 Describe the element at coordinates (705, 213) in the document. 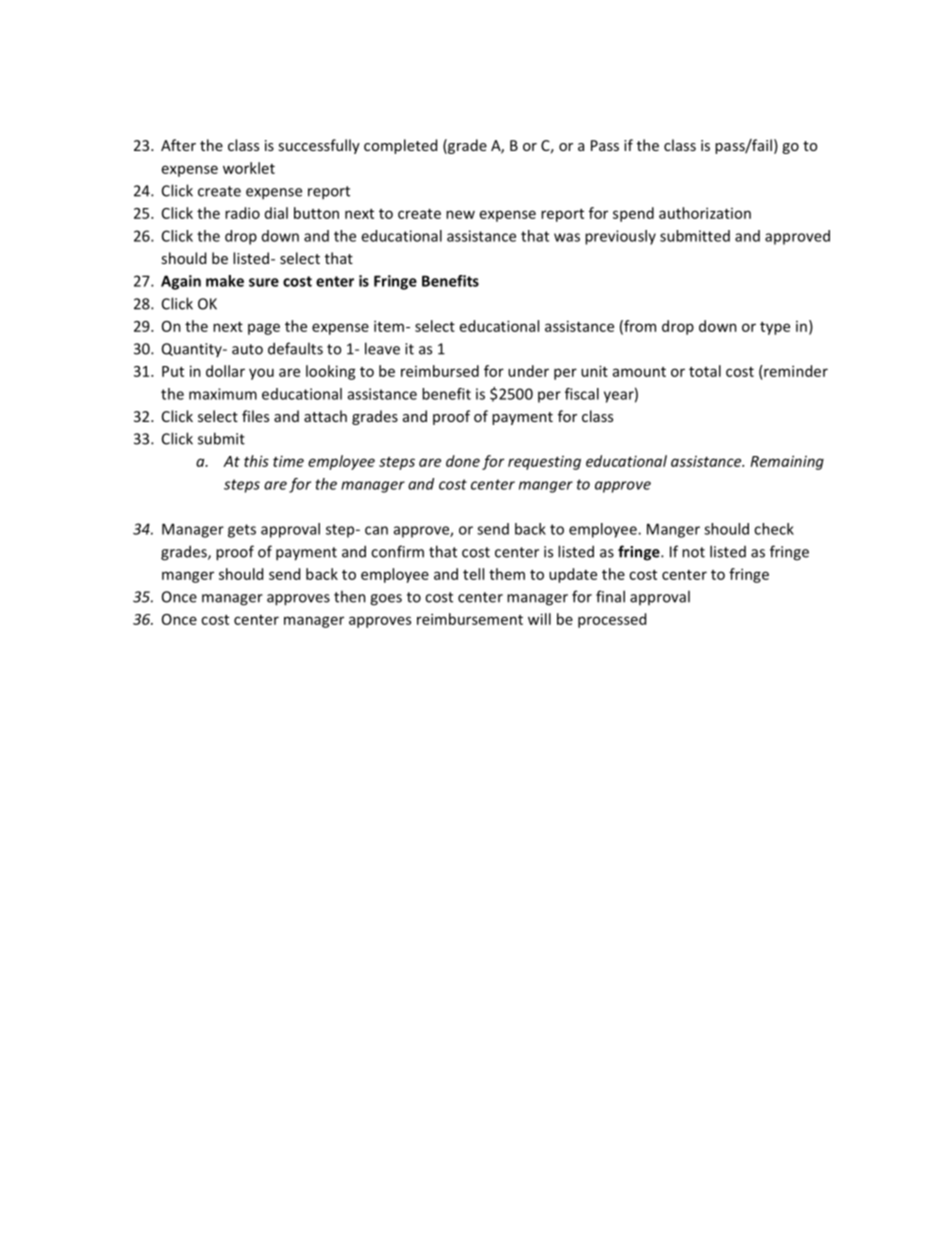

I see `authorization` at that location.
